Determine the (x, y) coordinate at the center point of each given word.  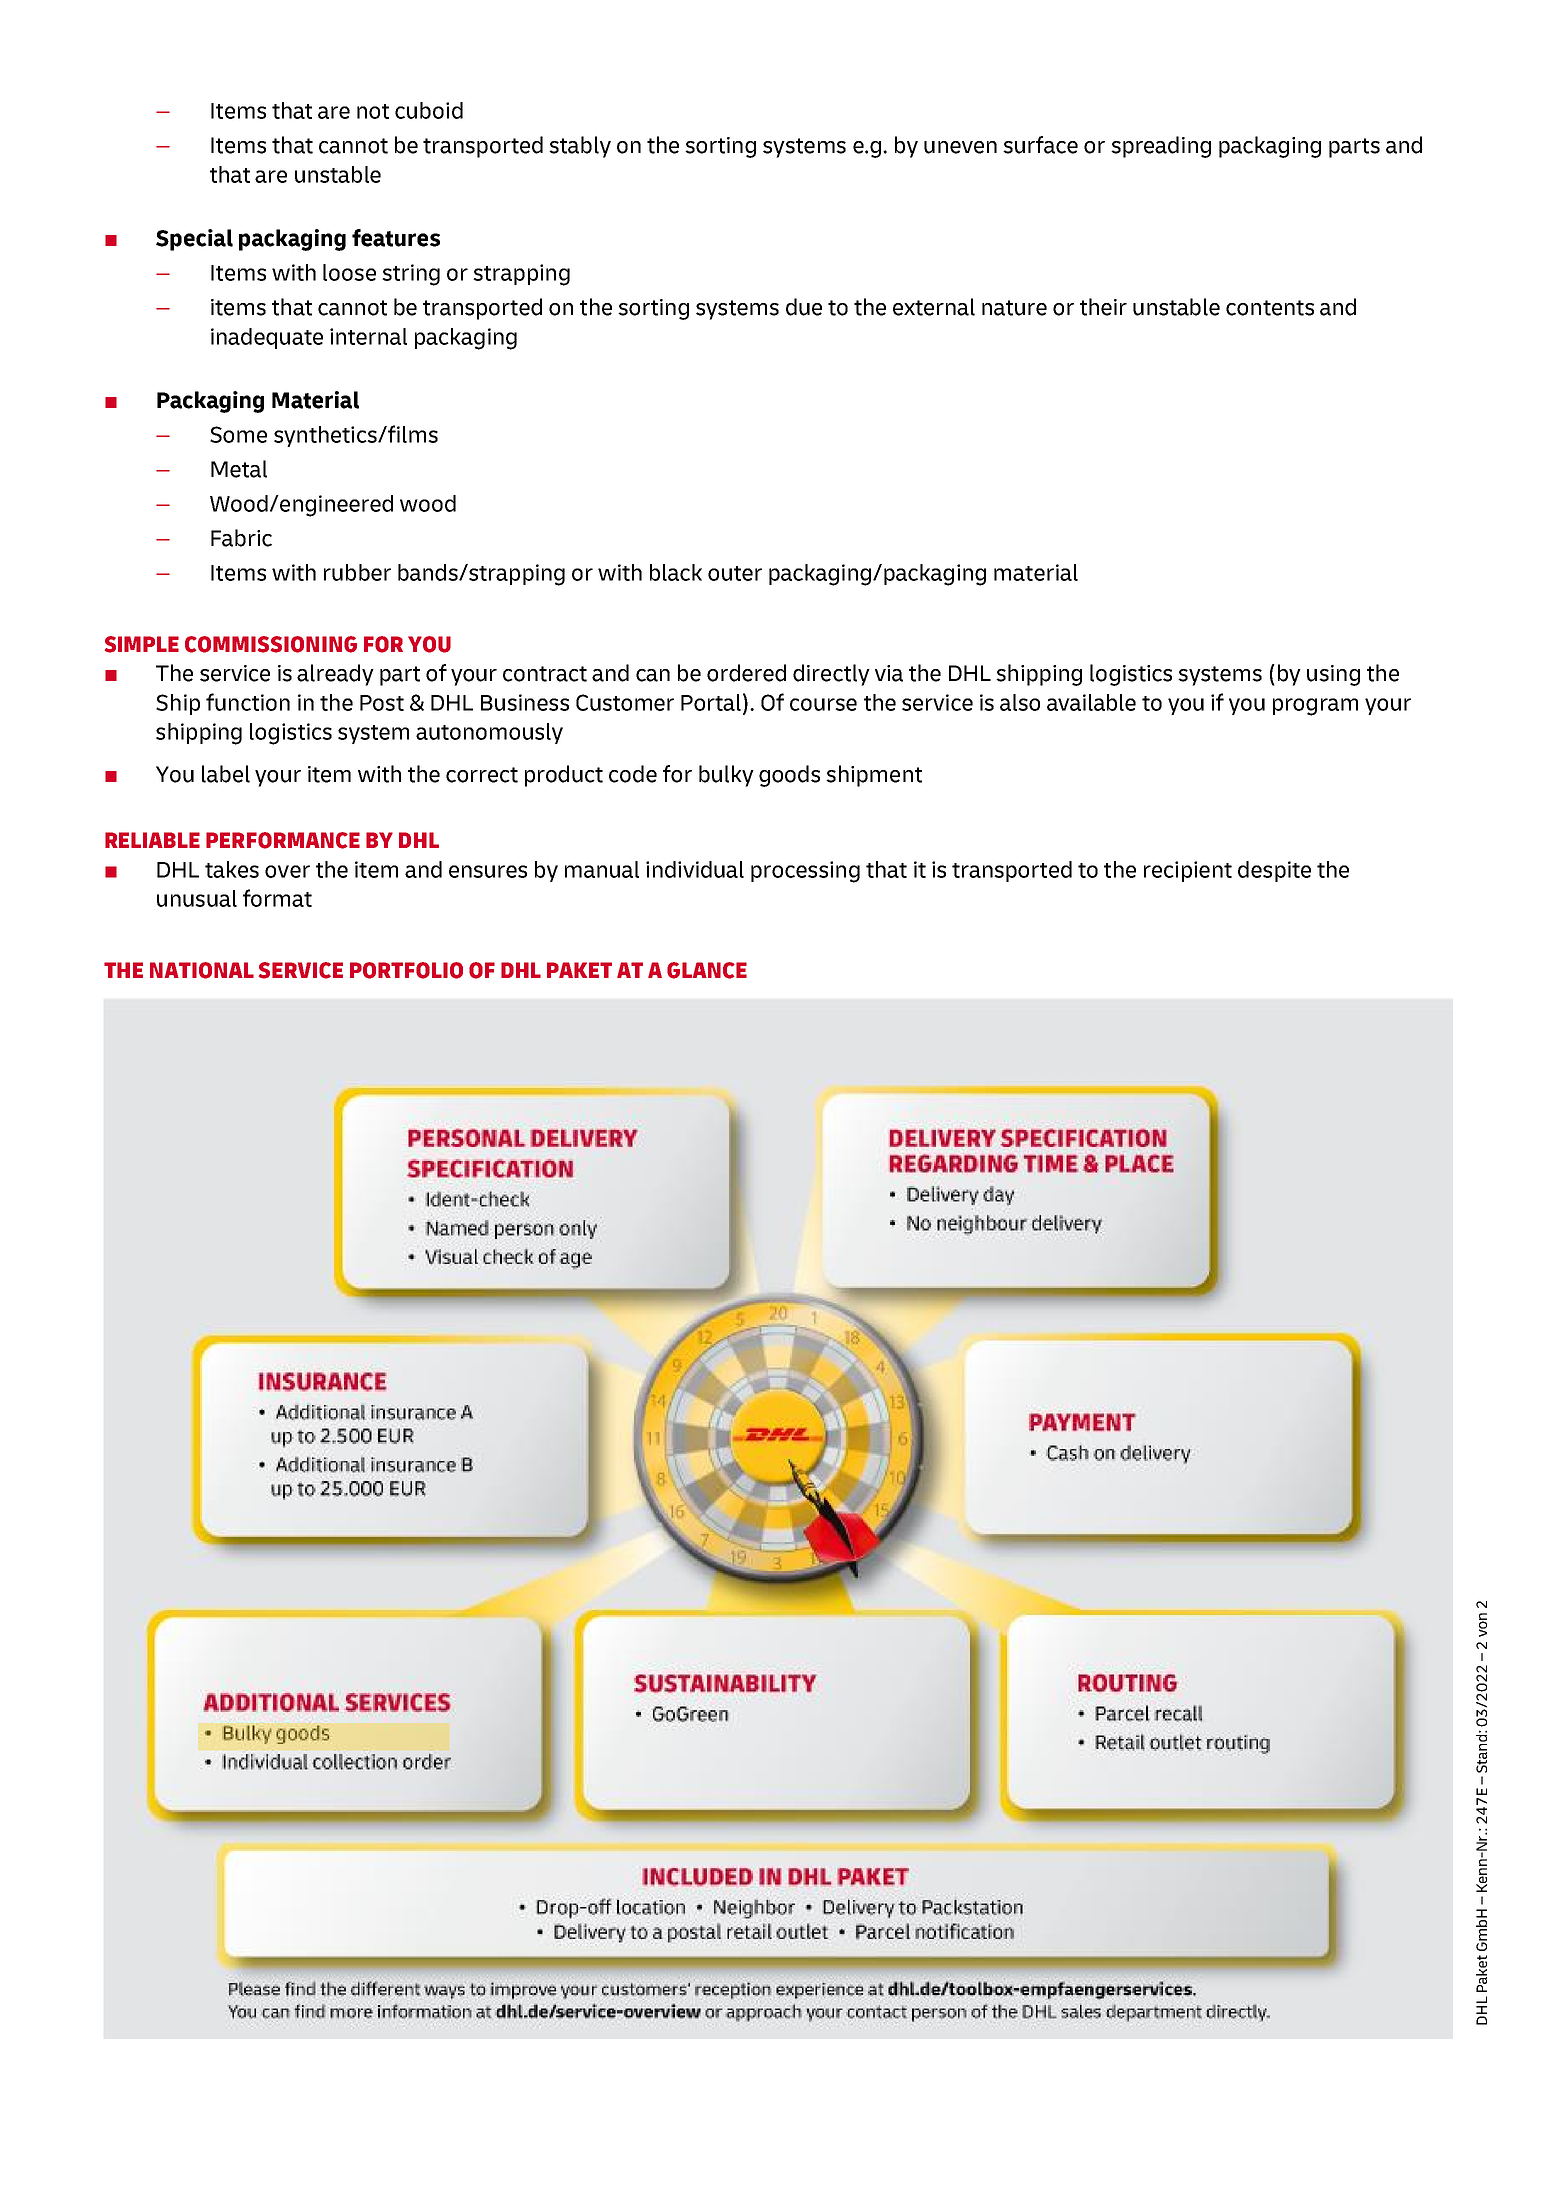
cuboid (429, 110)
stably (580, 147)
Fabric (241, 538)
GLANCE (707, 970)
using (1333, 675)
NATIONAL (202, 970)
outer (735, 573)
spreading (1161, 147)
